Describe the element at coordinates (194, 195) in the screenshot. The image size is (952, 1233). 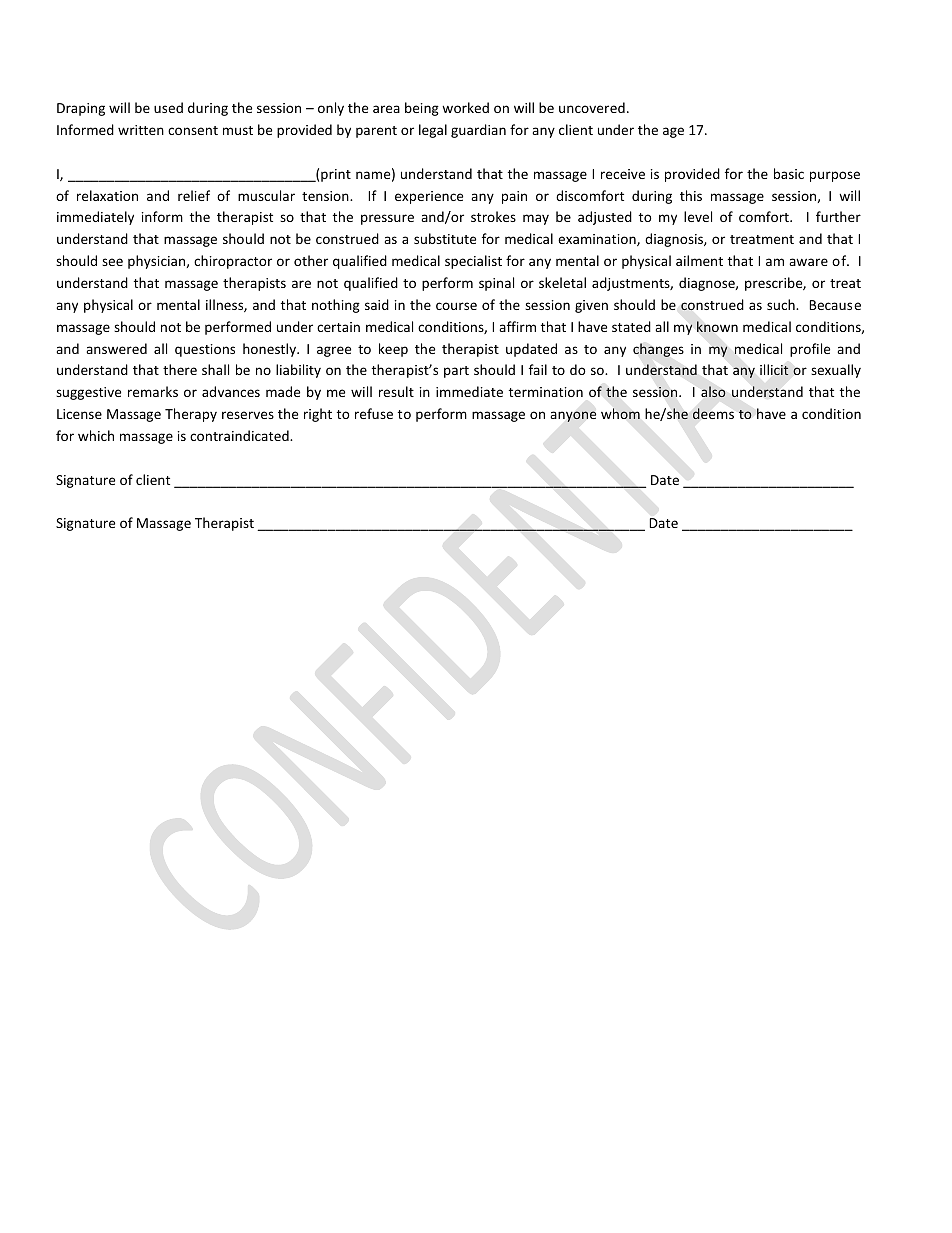
I see `relief` at that location.
